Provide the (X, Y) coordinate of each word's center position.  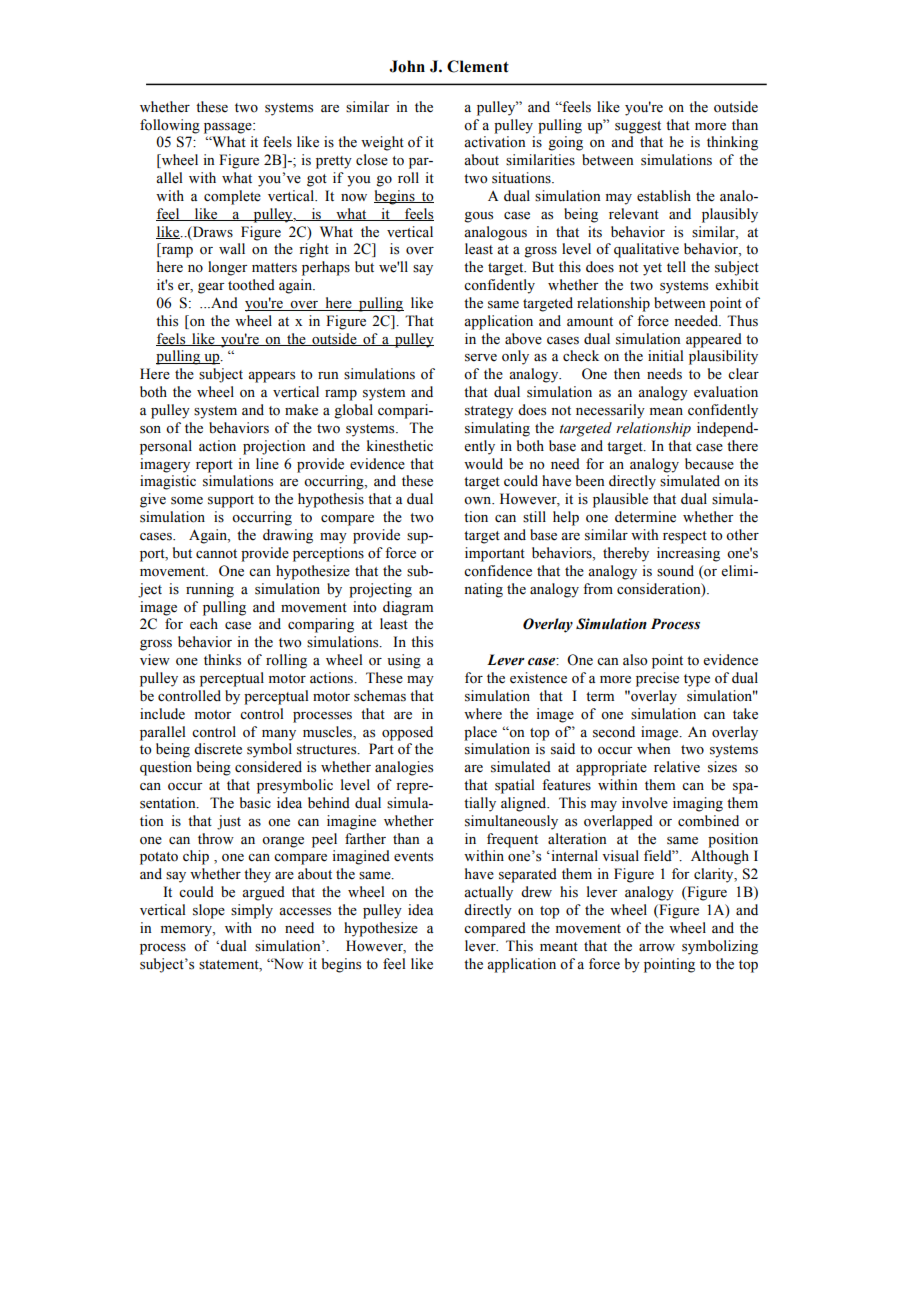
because (709, 464)
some (187, 501)
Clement (478, 66)
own (479, 501)
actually (488, 893)
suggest (638, 127)
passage (229, 128)
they (257, 875)
